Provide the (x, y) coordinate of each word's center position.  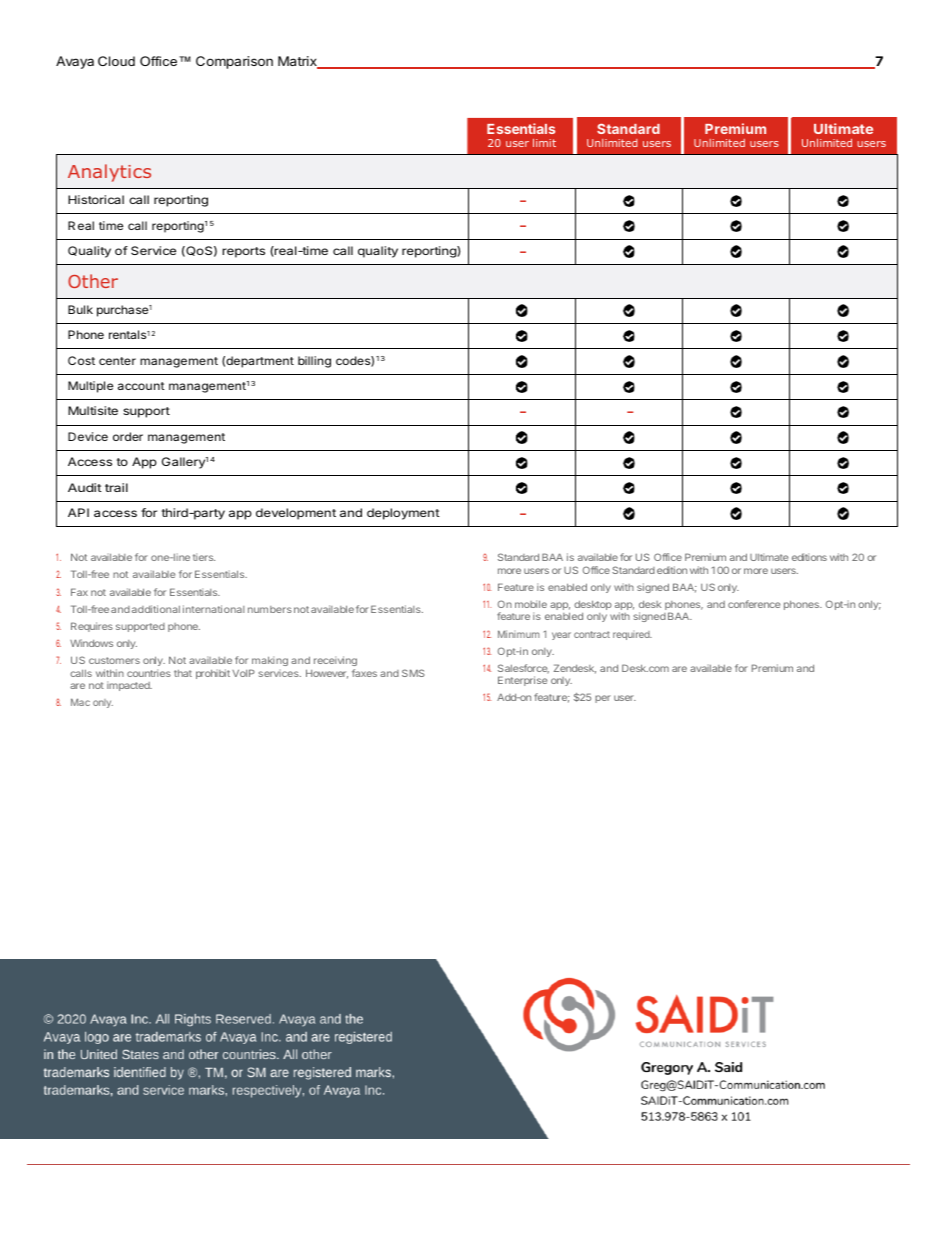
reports (243, 252)
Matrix (298, 62)
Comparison (234, 62)
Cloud (116, 61)
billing (314, 362)
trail (116, 487)
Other (93, 281)
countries (149, 673)
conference (754, 604)
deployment (403, 514)
